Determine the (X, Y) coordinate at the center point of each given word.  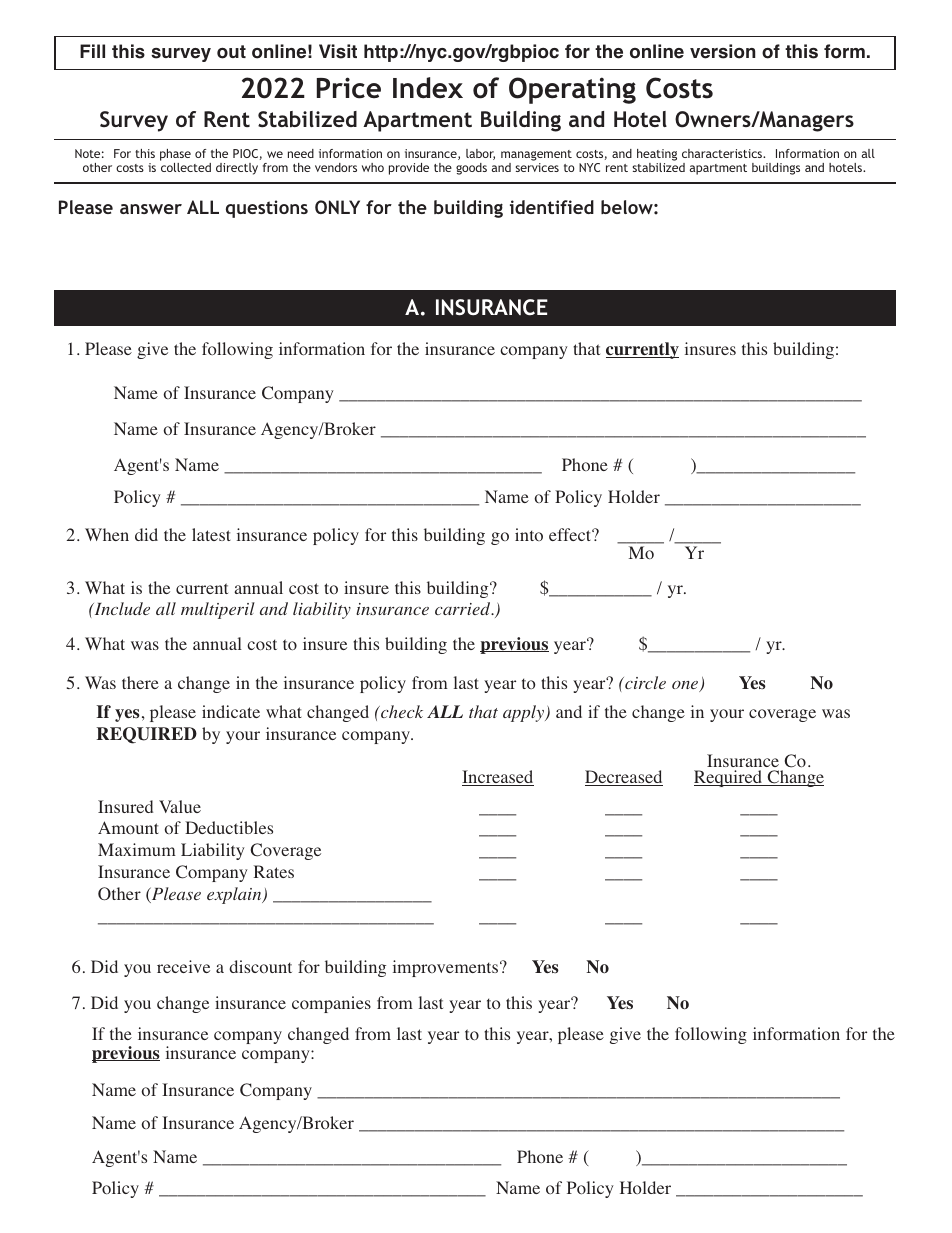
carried (464, 608)
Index (428, 88)
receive (183, 966)
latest (211, 534)
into (529, 534)
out (231, 52)
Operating (572, 90)
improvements (447, 968)
